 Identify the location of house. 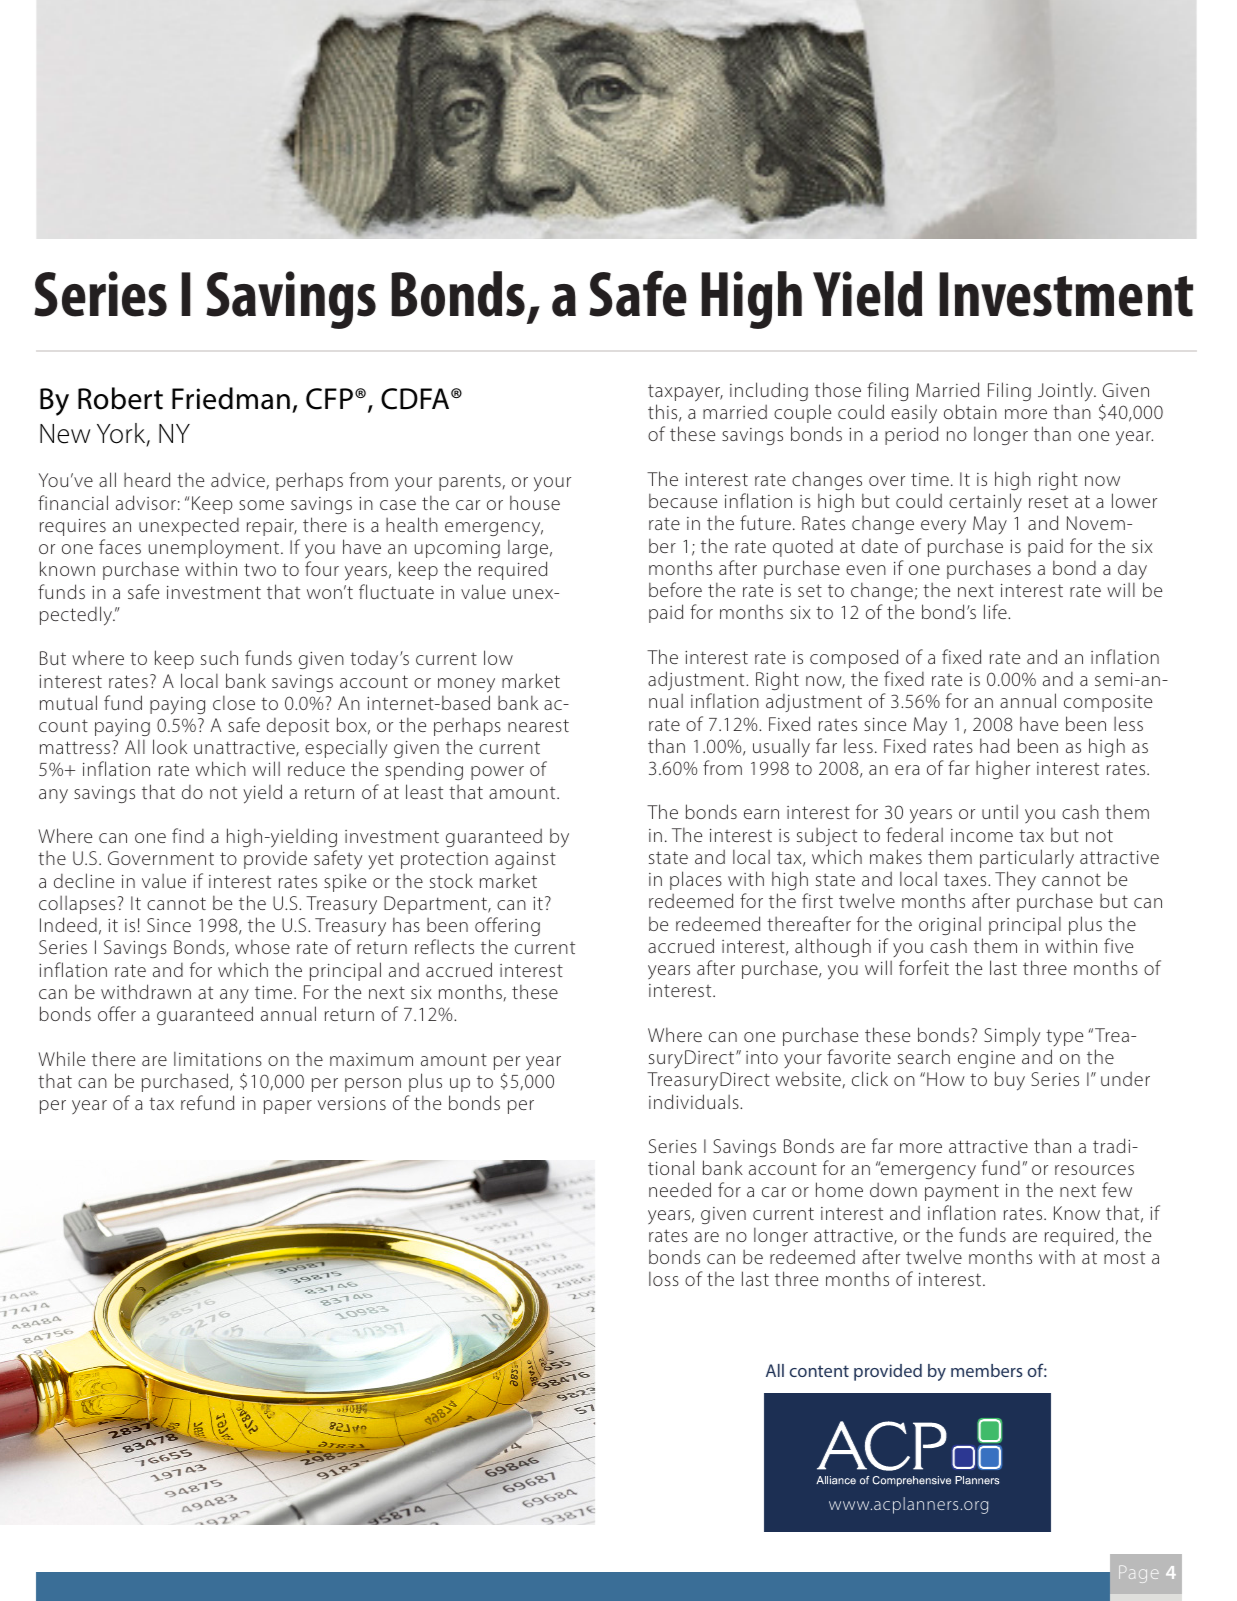
(535, 502).
